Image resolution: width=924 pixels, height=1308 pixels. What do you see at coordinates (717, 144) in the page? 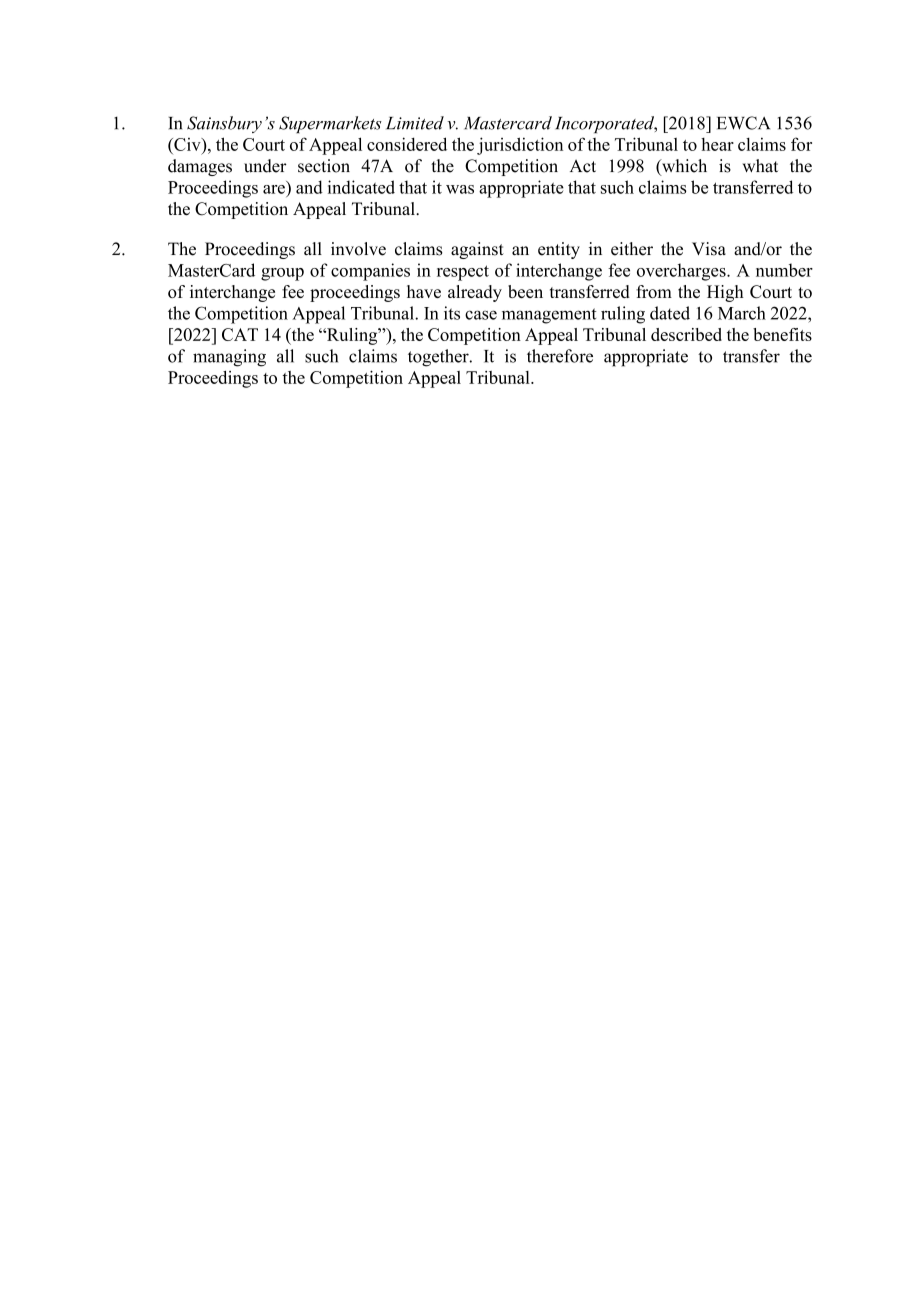
I see `hear` at bounding box center [717, 144].
